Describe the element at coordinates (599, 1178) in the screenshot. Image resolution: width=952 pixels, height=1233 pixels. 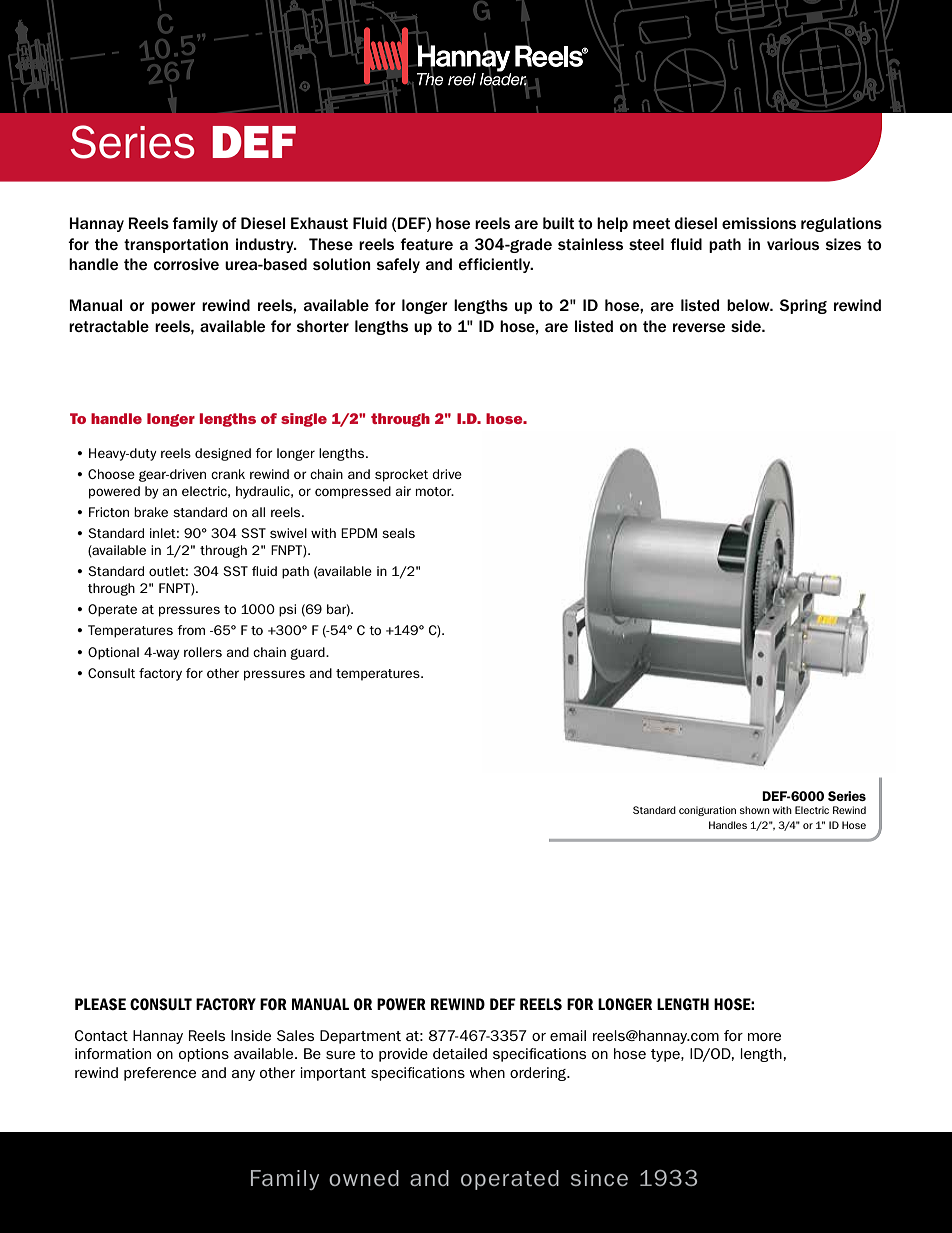
I see `since` at that location.
